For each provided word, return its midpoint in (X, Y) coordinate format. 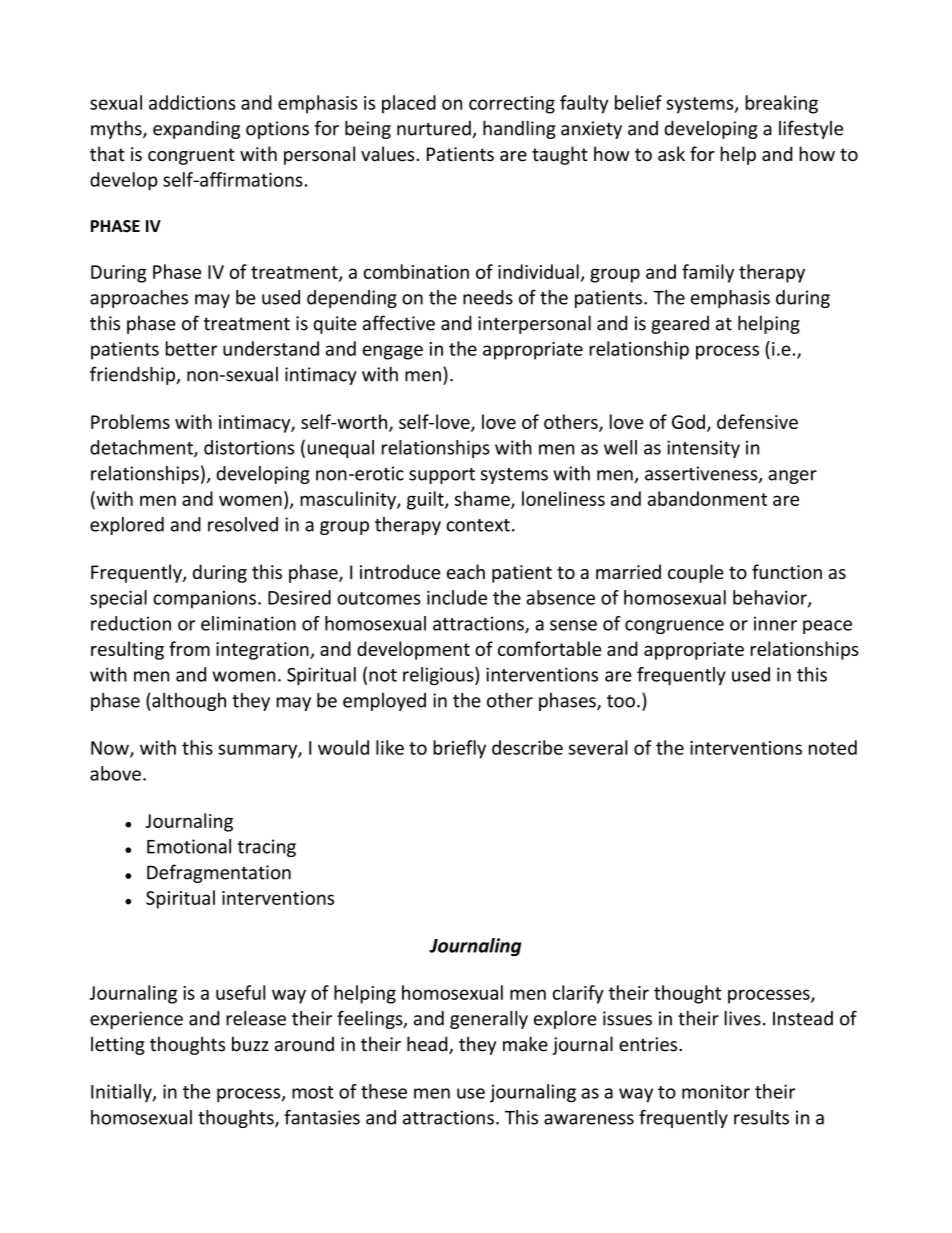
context (478, 525)
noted (833, 747)
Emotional (189, 846)
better (192, 348)
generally (489, 1020)
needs (488, 297)
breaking (781, 104)
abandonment (707, 498)
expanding (196, 130)
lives (742, 1018)
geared (680, 325)
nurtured (435, 129)
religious (439, 676)
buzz (250, 1044)
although (188, 702)
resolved (243, 524)
